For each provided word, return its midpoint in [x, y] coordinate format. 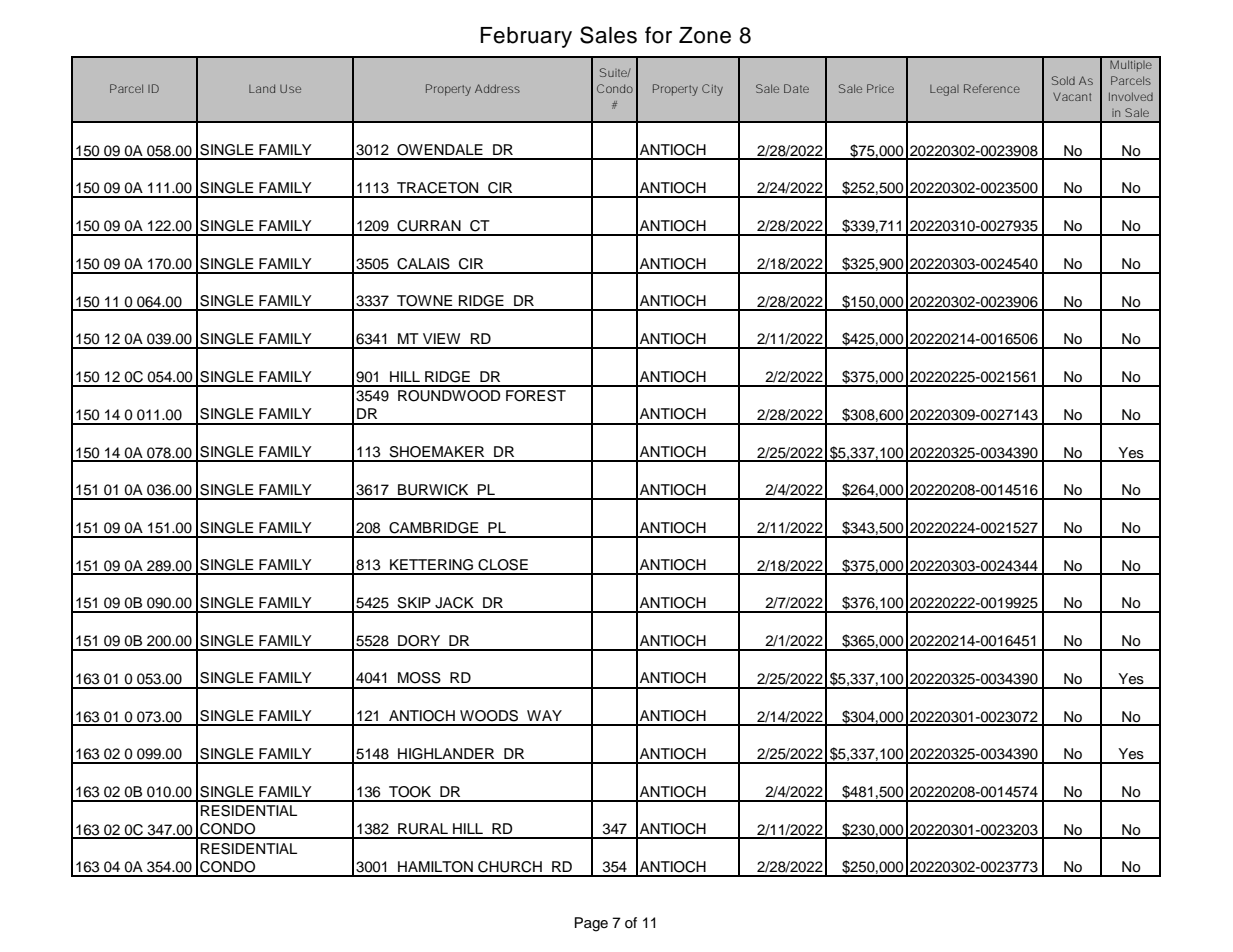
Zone [705, 35]
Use [290, 88]
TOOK [410, 792]
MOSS [419, 678]
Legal [944, 90]
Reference [992, 88]
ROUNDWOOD [449, 396]
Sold [1063, 80]
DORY [419, 641]
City [712, 90]
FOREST [536, 396]
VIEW [441, 338]
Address [497, 88]
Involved [1131, 96]
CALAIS [423, 264]
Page [591, 924]
